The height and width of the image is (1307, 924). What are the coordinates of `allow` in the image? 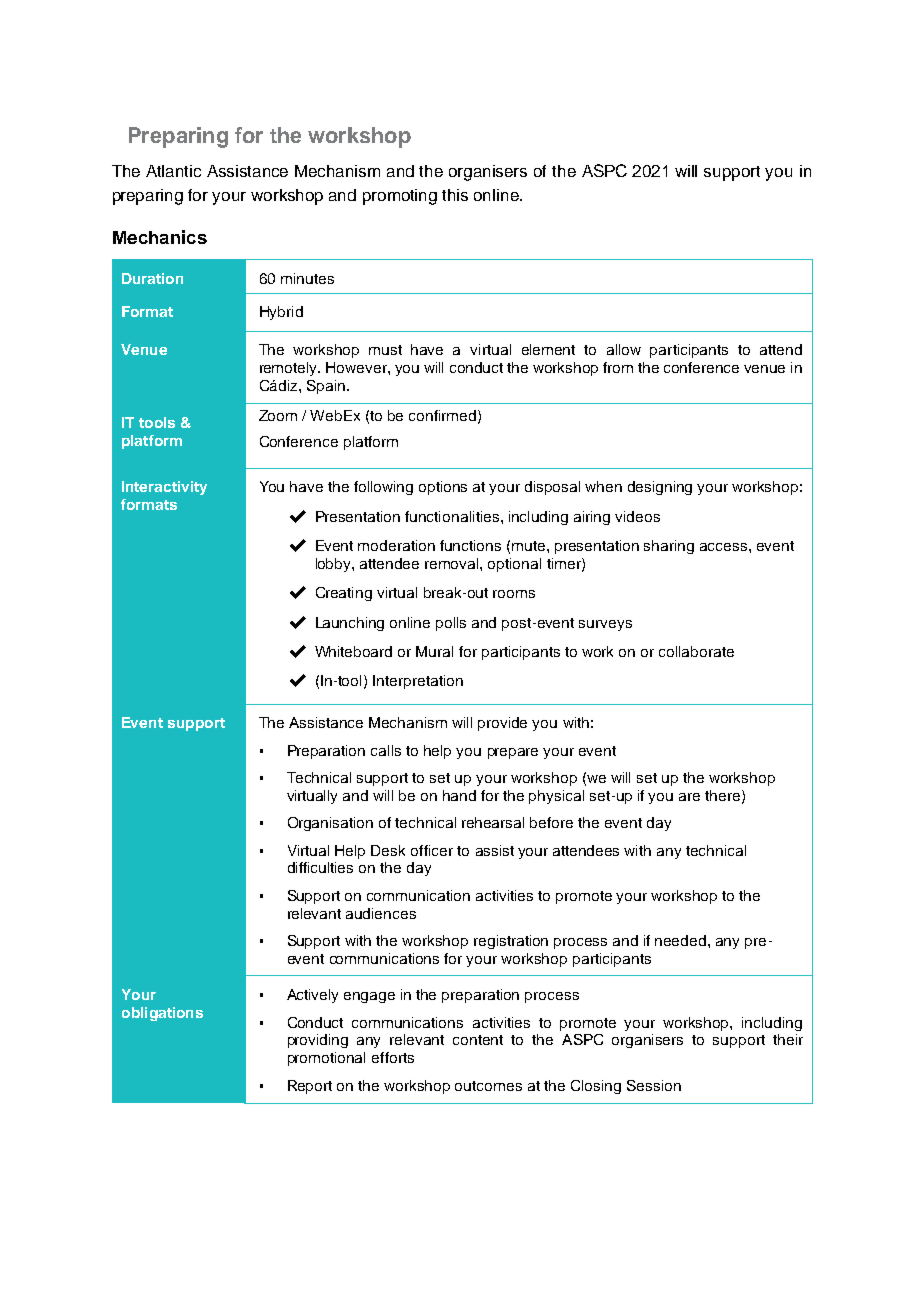 It's located at (624, 349).
